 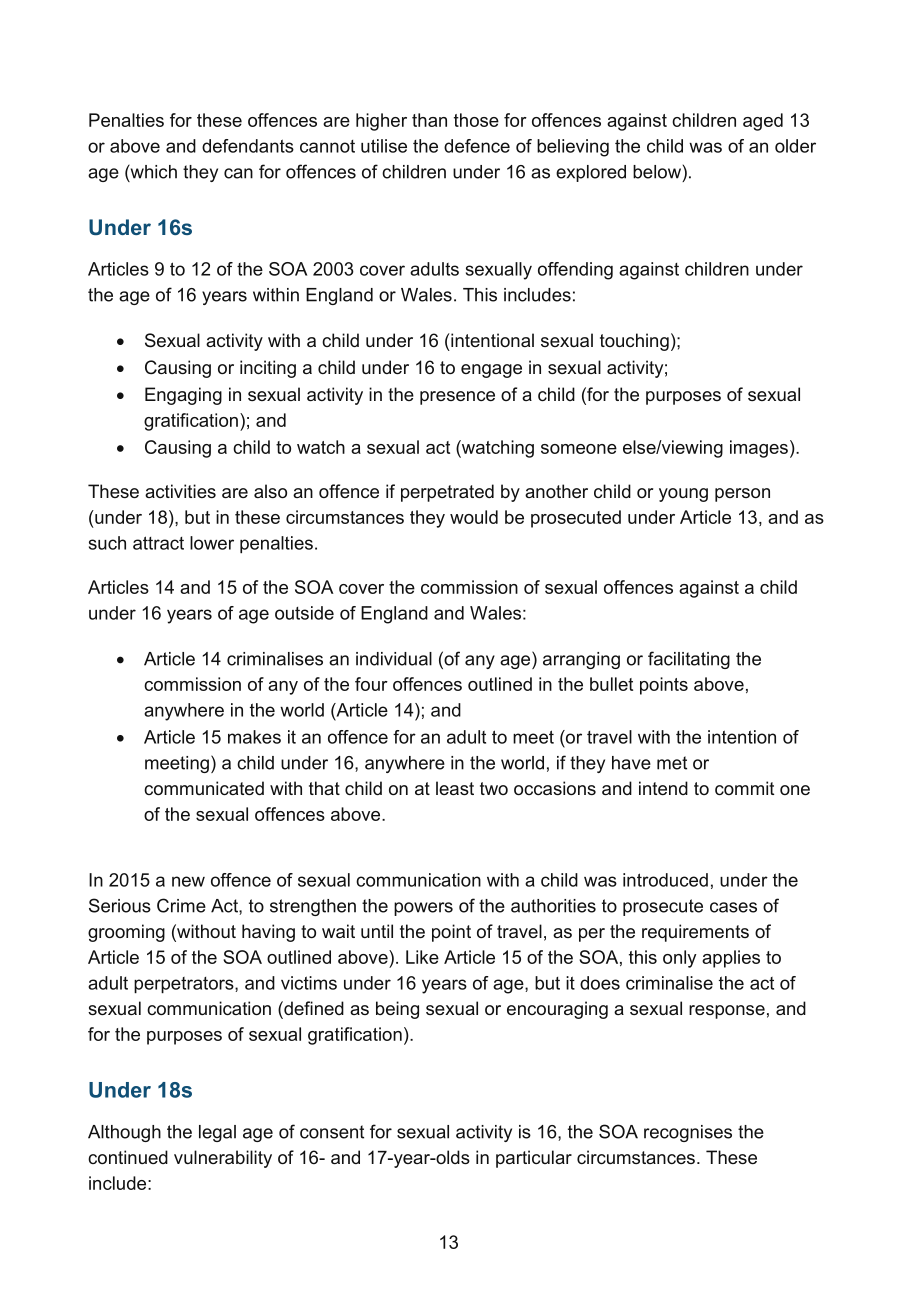 What do you see at coordinates (394, 659) in the image?
I see `individual` at bounding box center [394, 659].
